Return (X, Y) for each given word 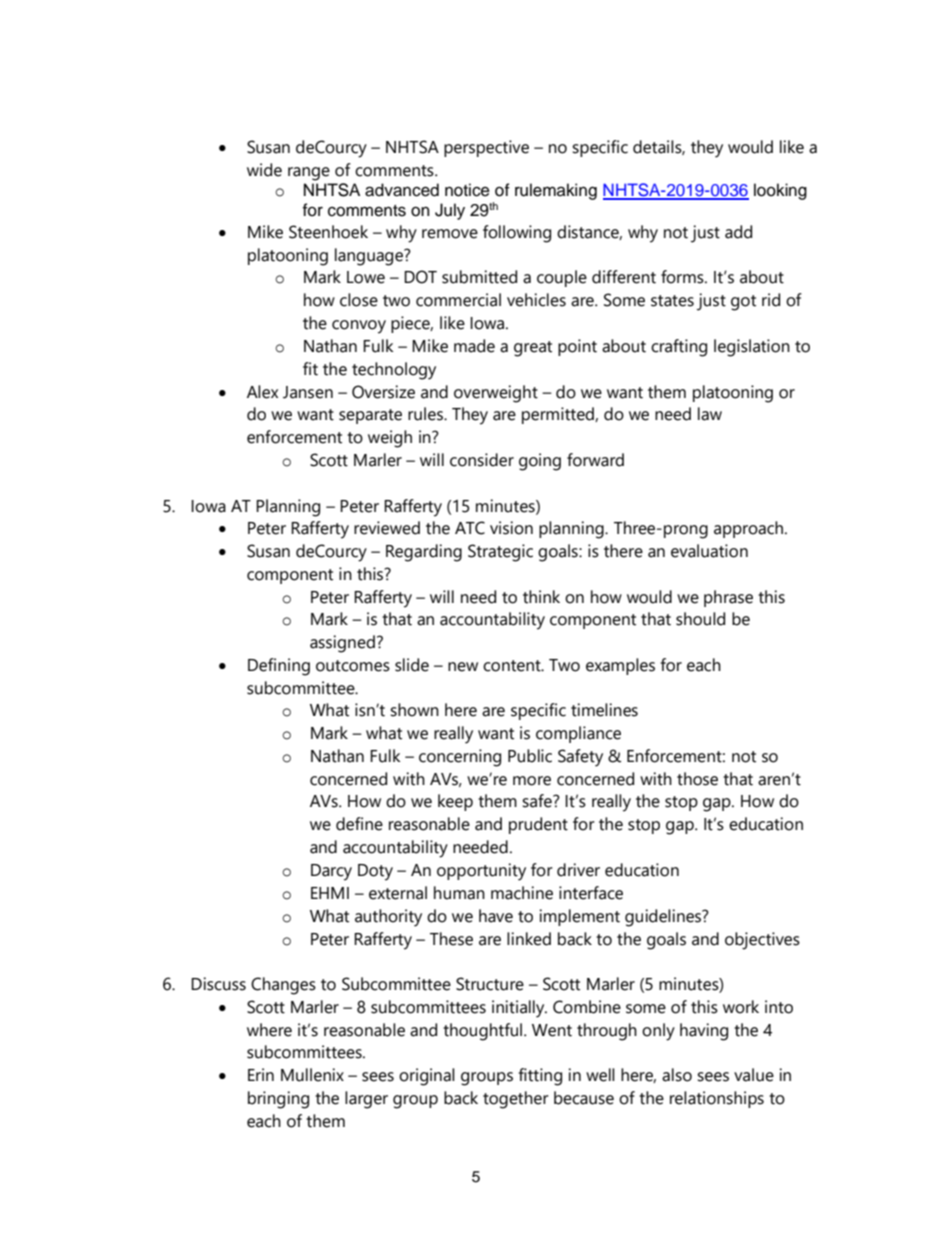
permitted (559, 415)
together (516, 1100)
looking (780, 191)
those (697, 779)
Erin (261, 1074)
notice (467, 190)
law (710, 414)
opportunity (481, 872)
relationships (717, 1099)
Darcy (331, 872)
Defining (279, 667)
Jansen (308, 392)
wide (264, 170)
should (700, 619)
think (541, 597)
